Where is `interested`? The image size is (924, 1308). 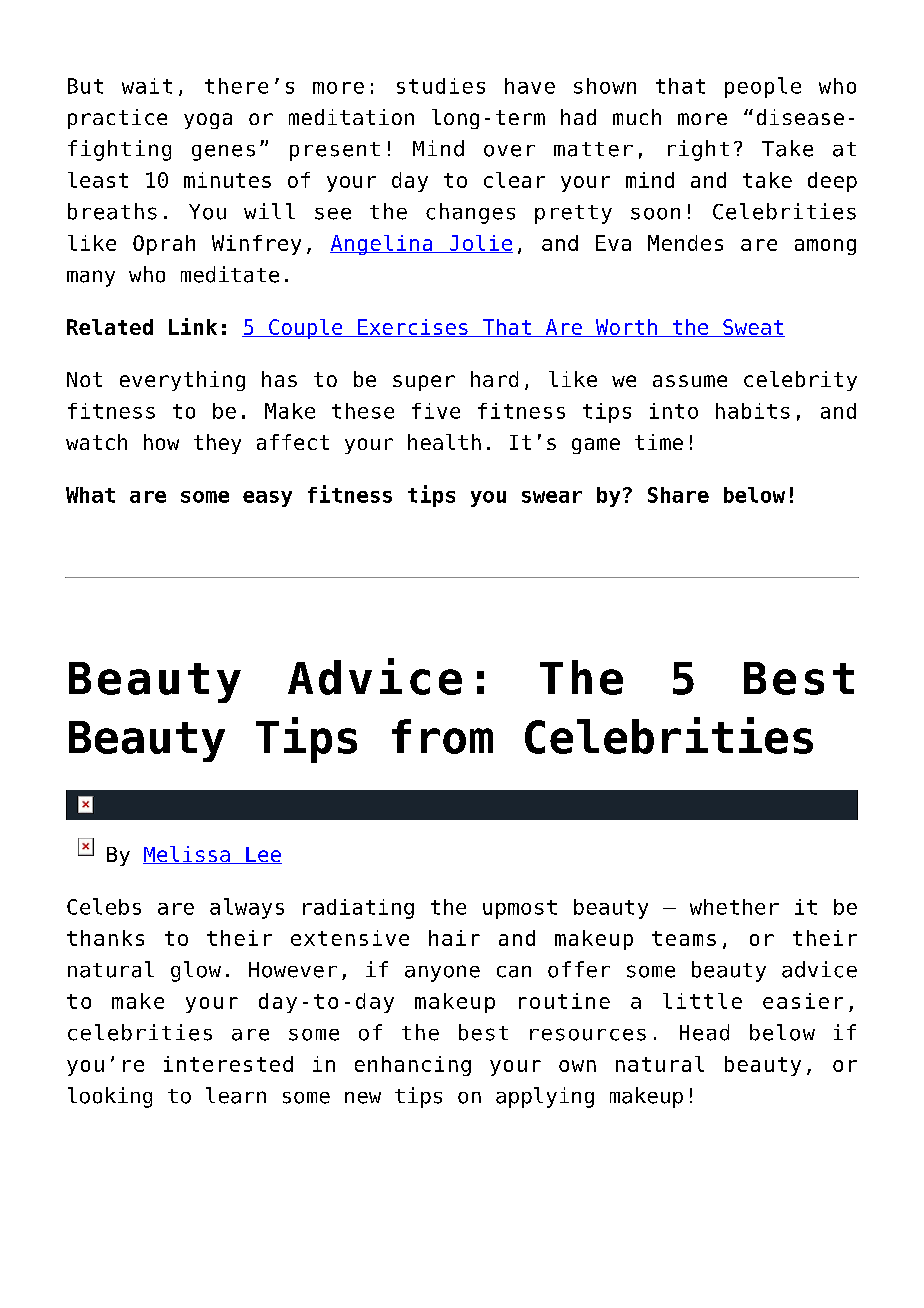 interested is located at coordinates (228, 1064).
